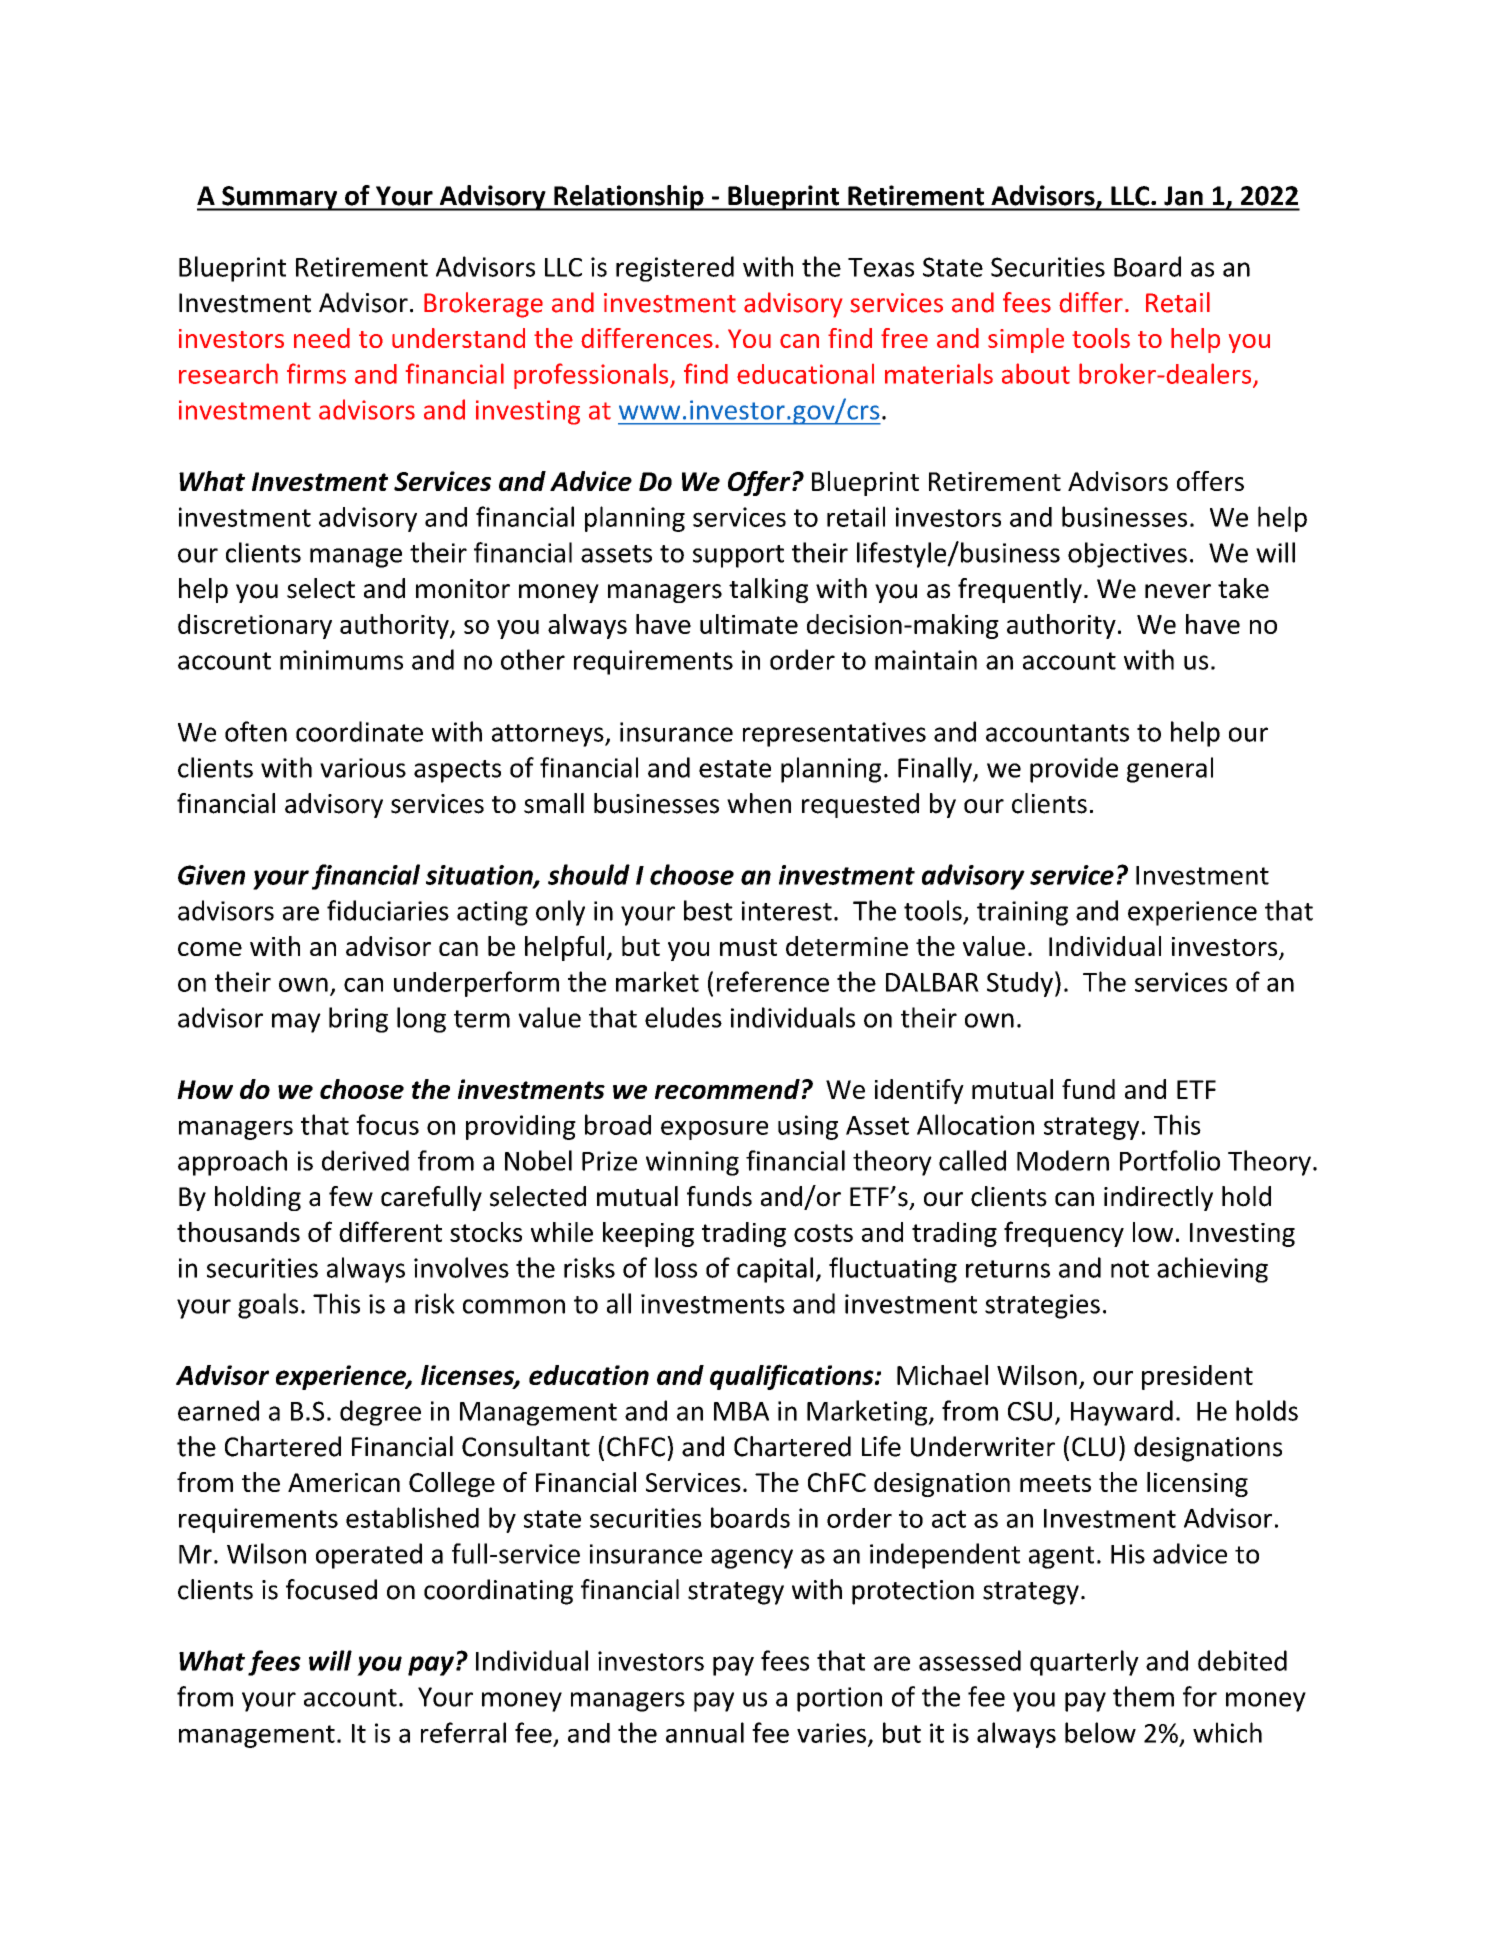 The height and width of the screenshot is (1933, 1494). What do you see at coordinates (365, 1160) in the screenshot?
I see `derived` at bounding box center [365, 1160].
